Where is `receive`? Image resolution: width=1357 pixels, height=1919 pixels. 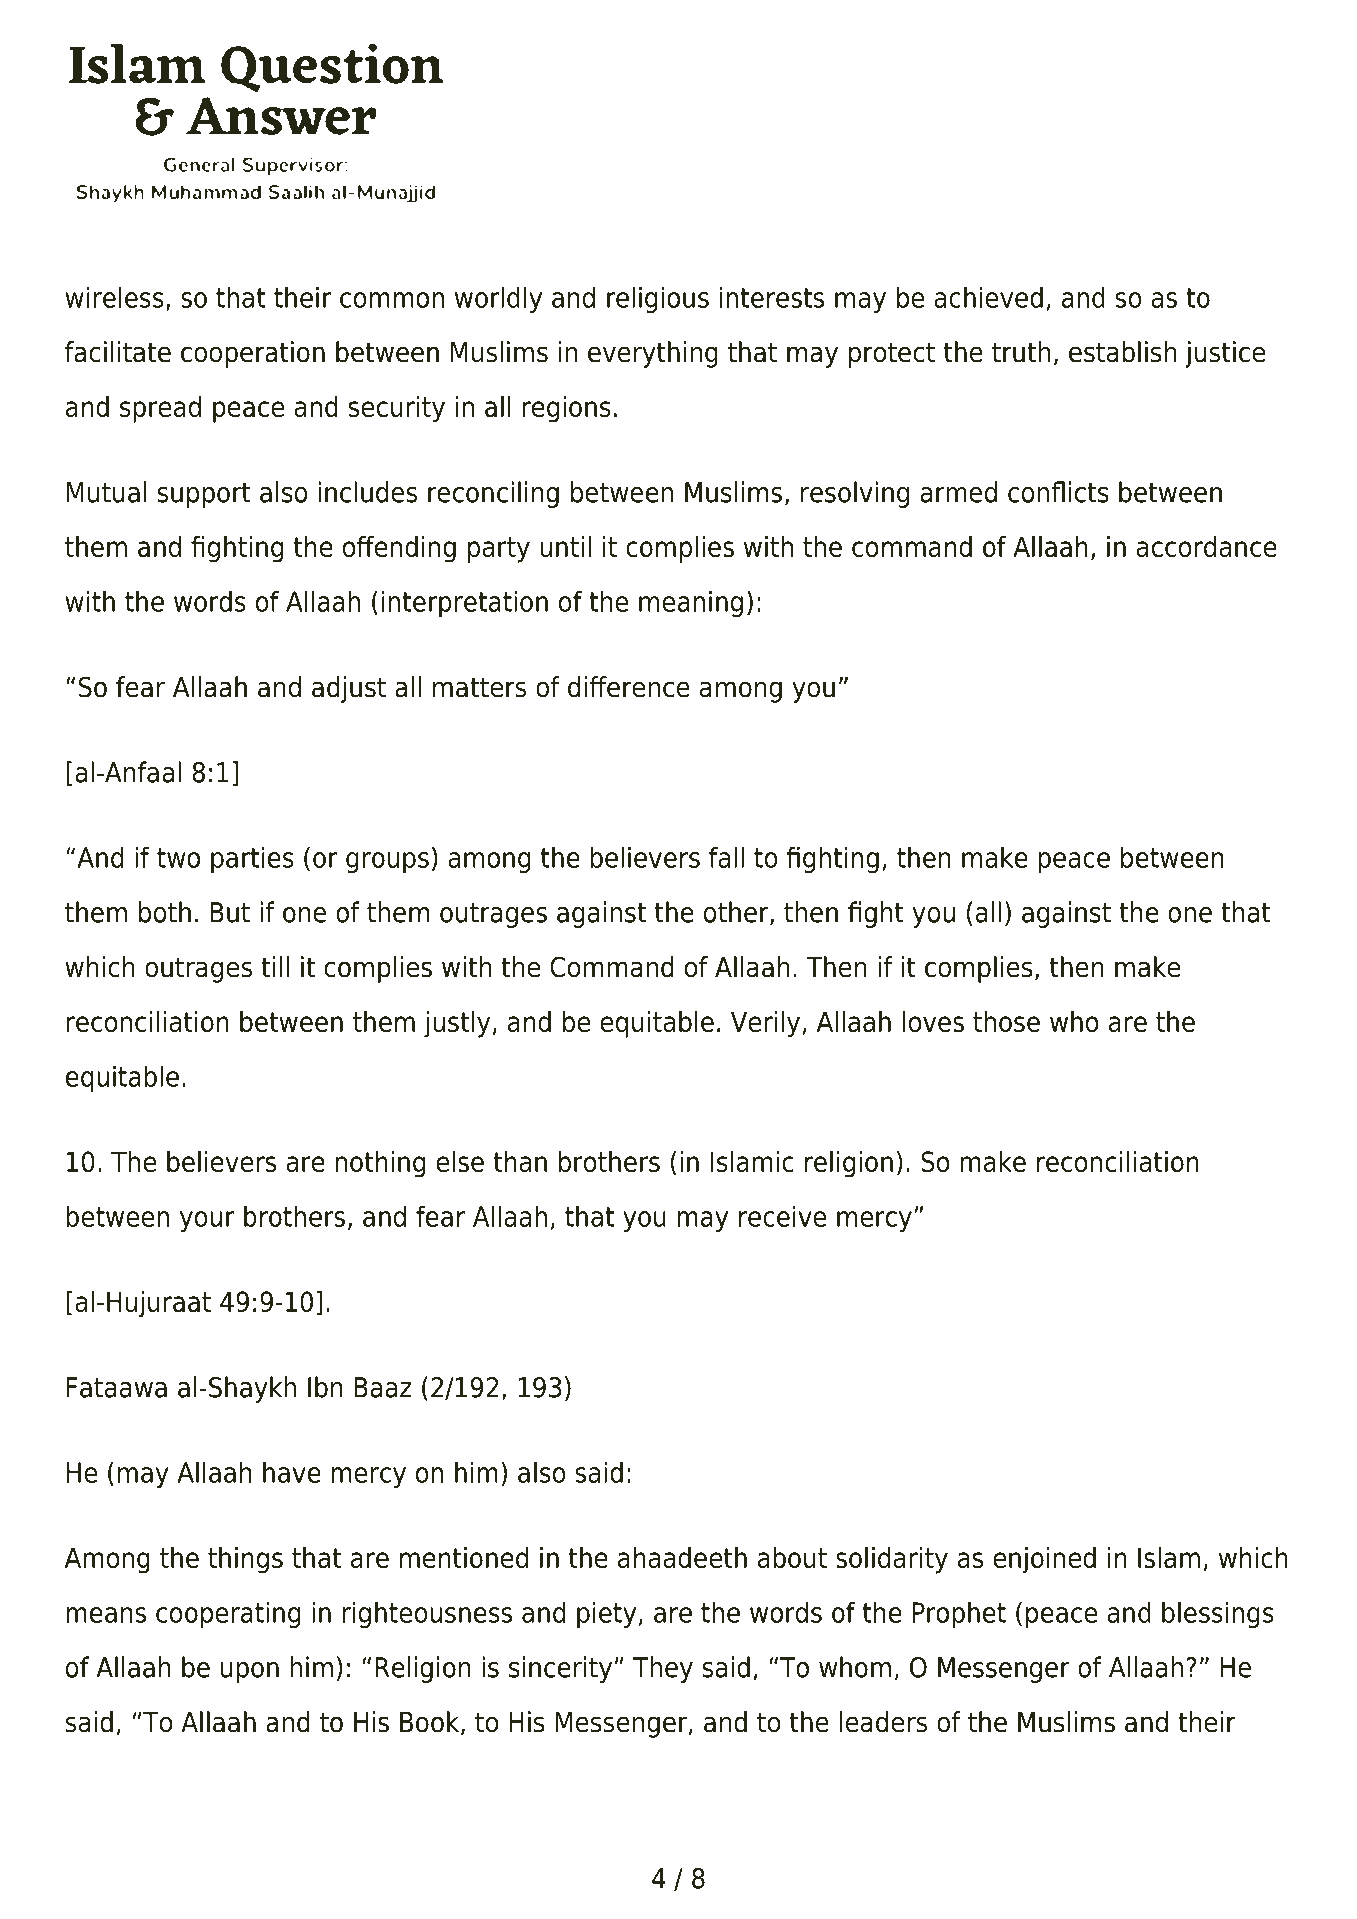
receive is located at coordinates (782, 1216).
